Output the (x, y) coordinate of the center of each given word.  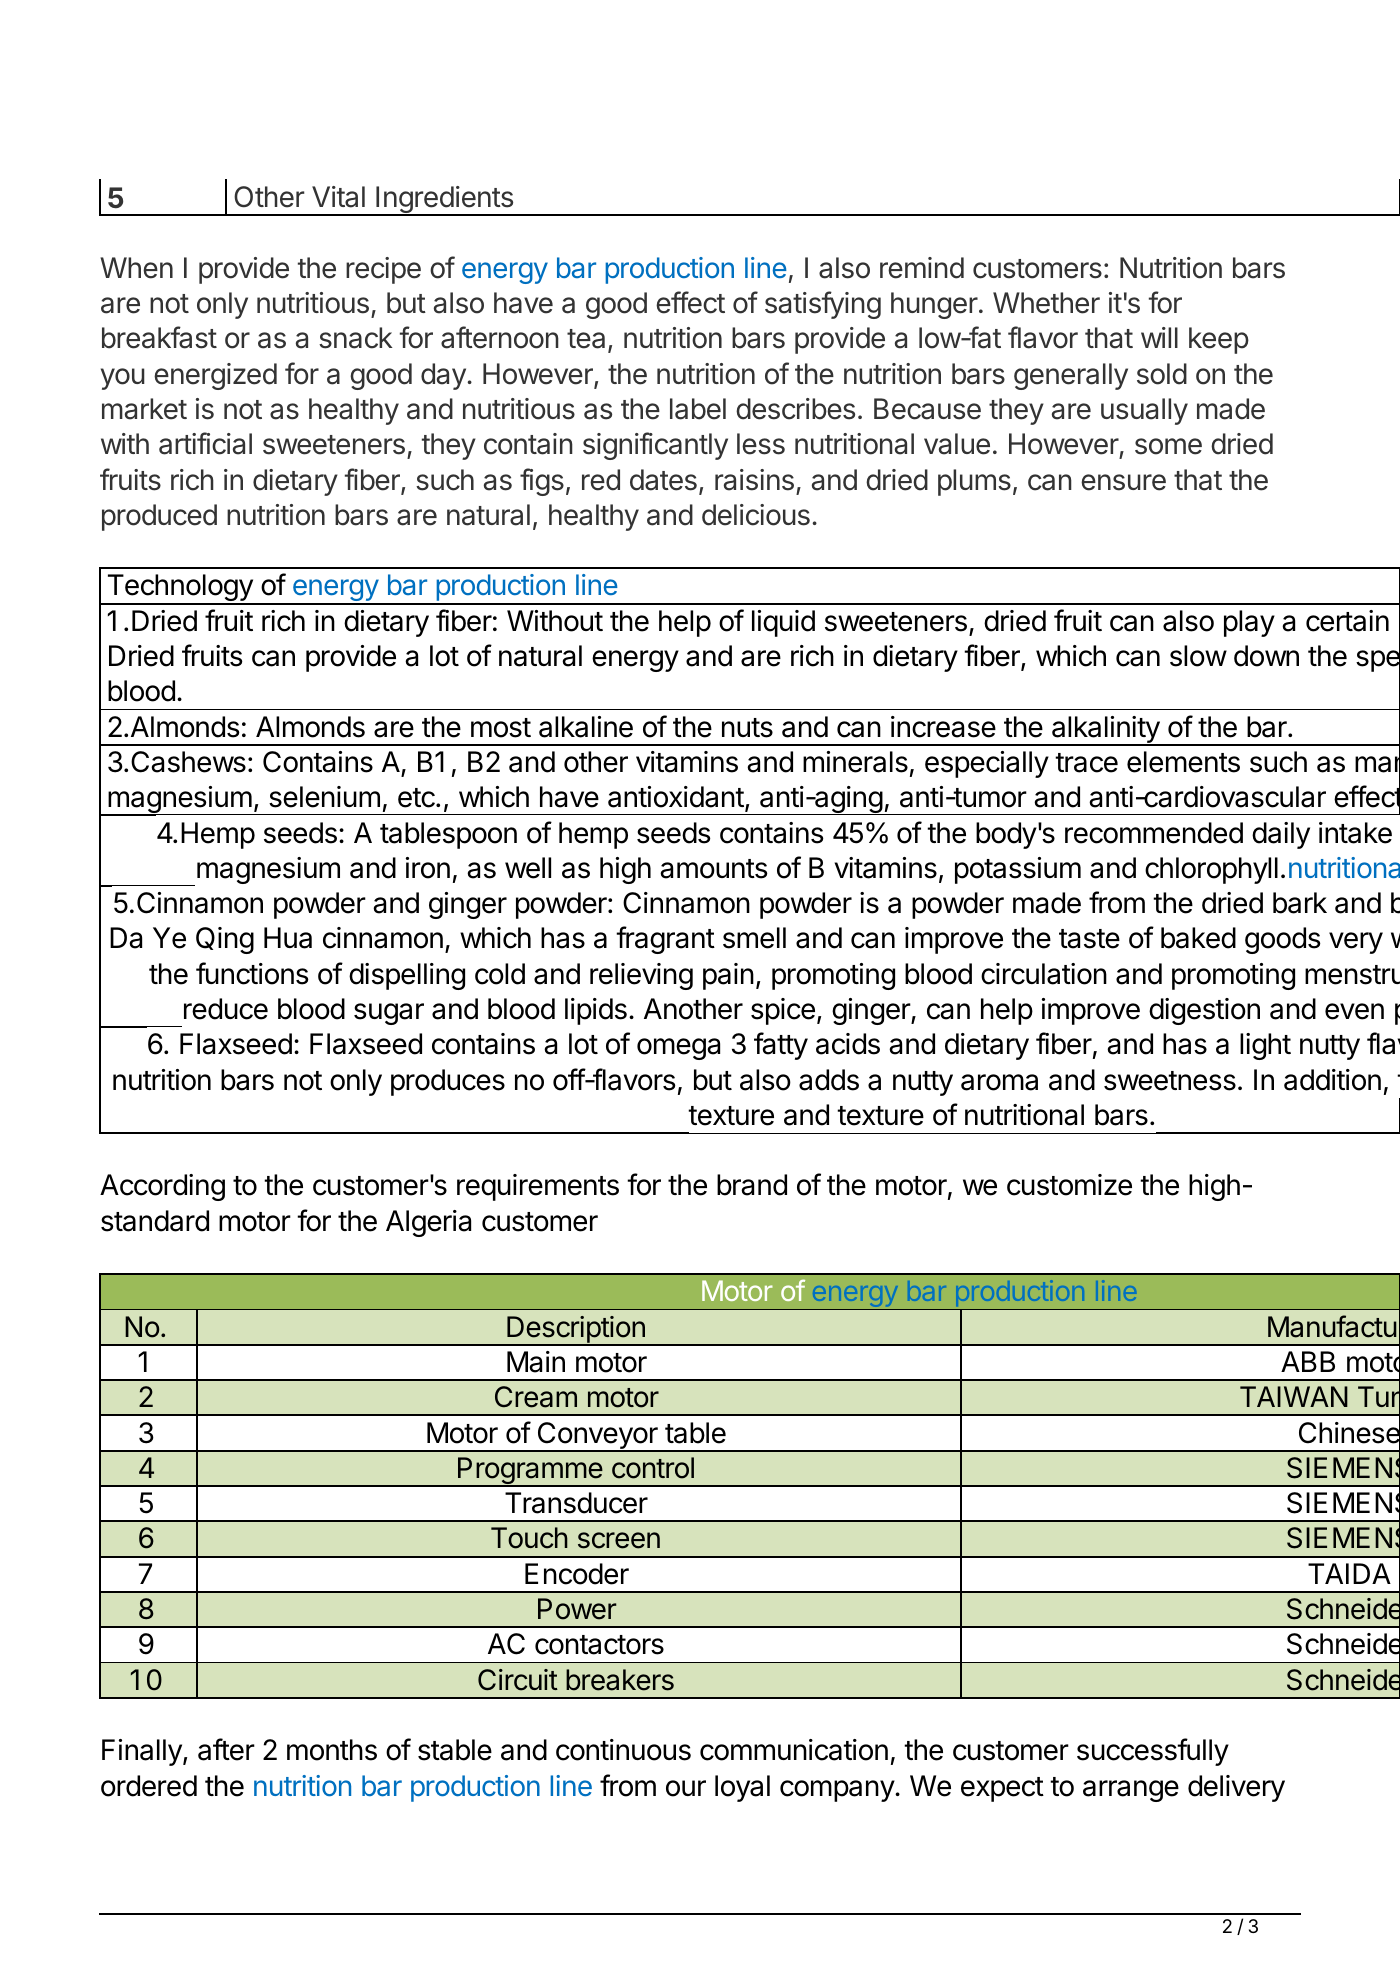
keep (1219, 340)
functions (252, 973)
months (332, 1750)
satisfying (823, 305)
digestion (1204, 1011)
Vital (338, 197)
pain (728, 976)
